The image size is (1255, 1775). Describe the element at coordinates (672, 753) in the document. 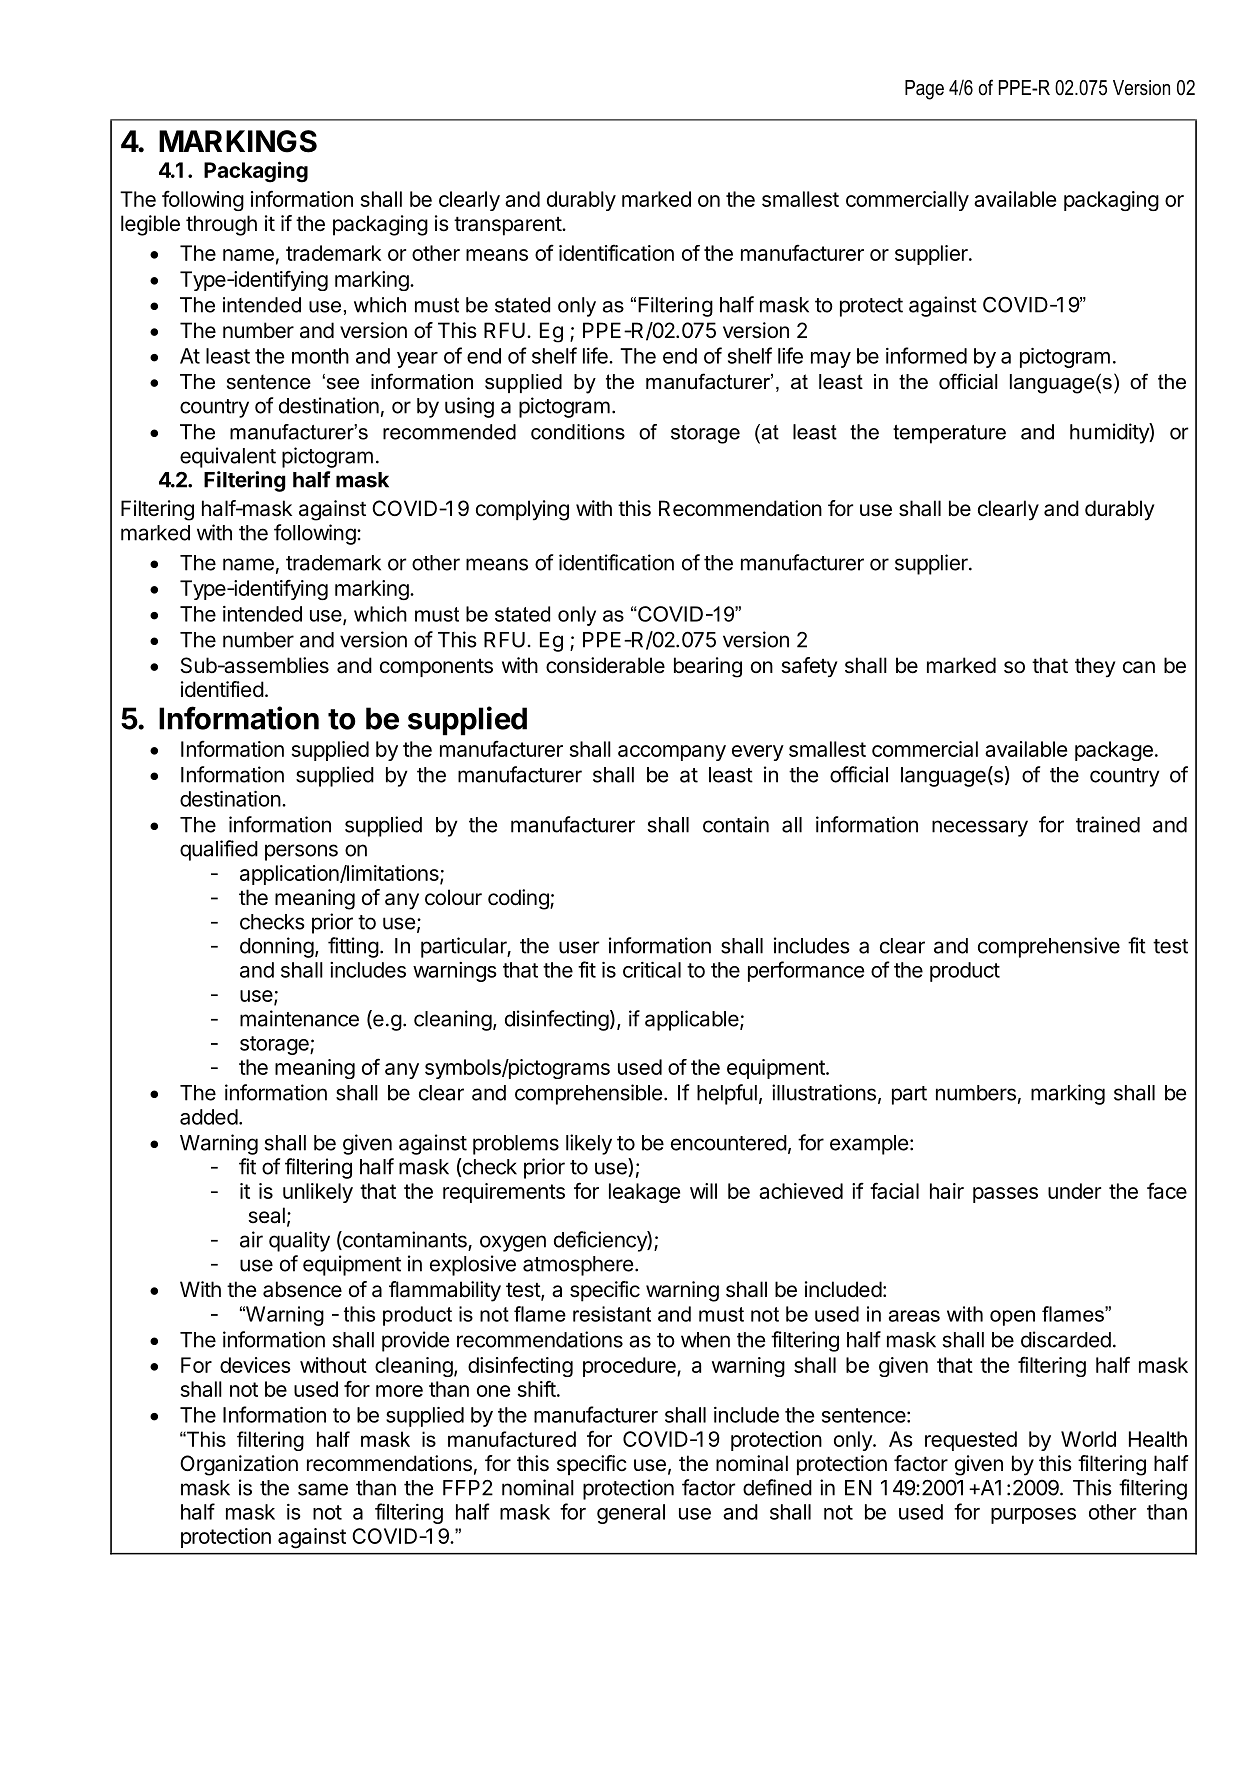

I see `accompany` at that location.
